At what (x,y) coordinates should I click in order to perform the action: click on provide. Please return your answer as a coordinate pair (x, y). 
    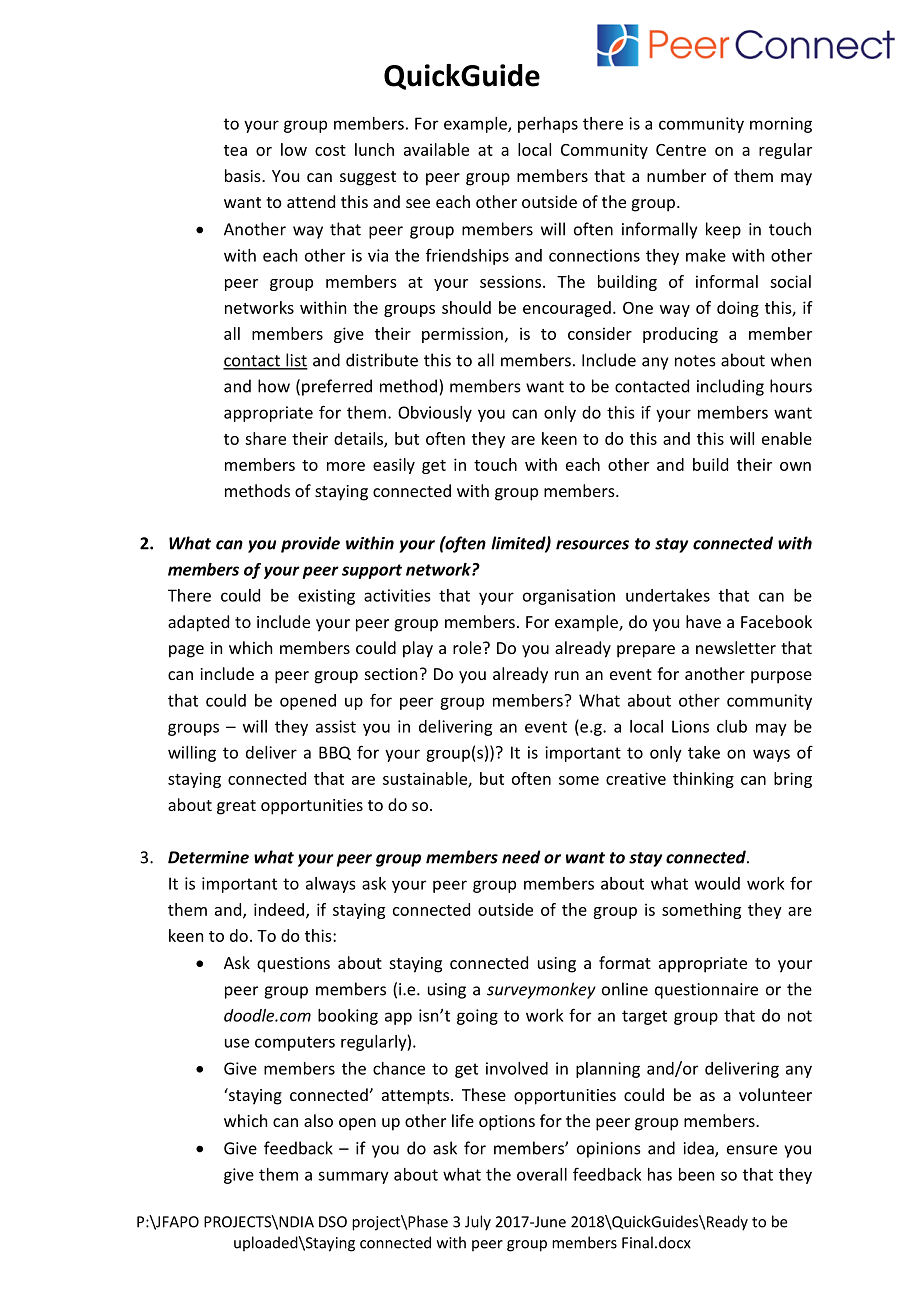
    Looking at the image, I should click on (310, 544).
